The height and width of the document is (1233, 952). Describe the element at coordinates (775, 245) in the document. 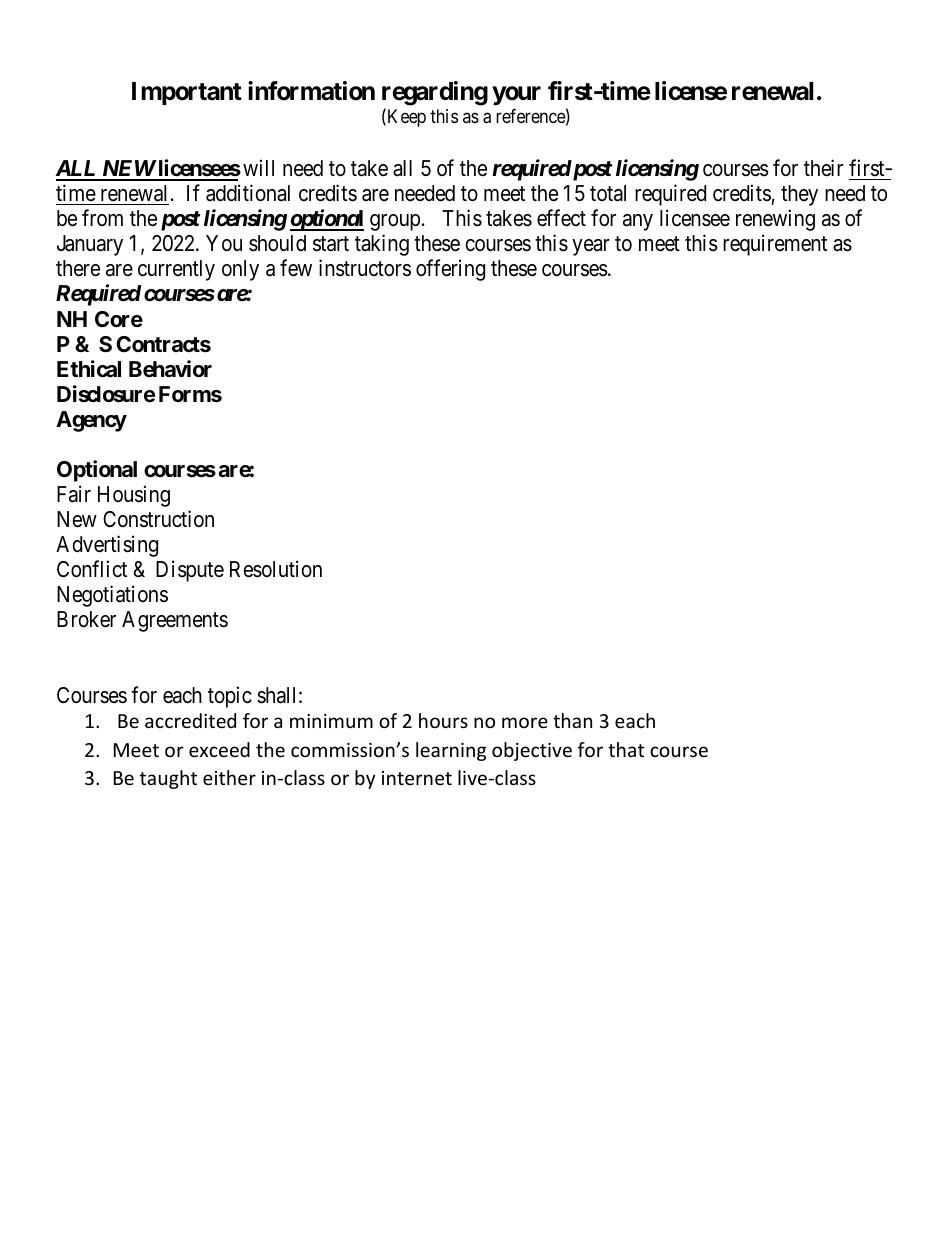

I see `requirement` at that location.
